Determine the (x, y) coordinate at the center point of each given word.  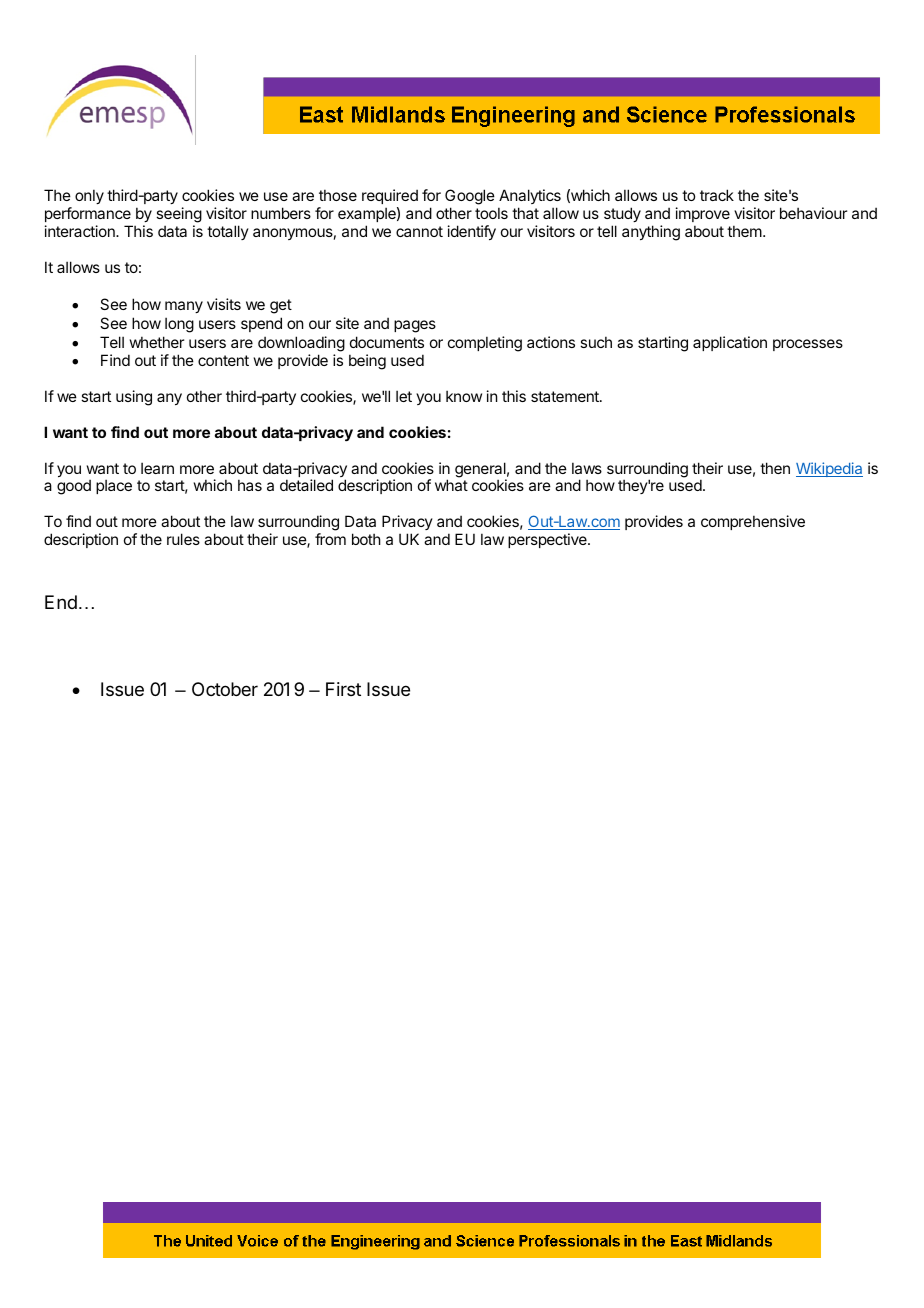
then (775, 468)
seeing (179, 216)
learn (157, 468)
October (225, 689)
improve (703, 214)
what (451, 485)
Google (470, 198)
